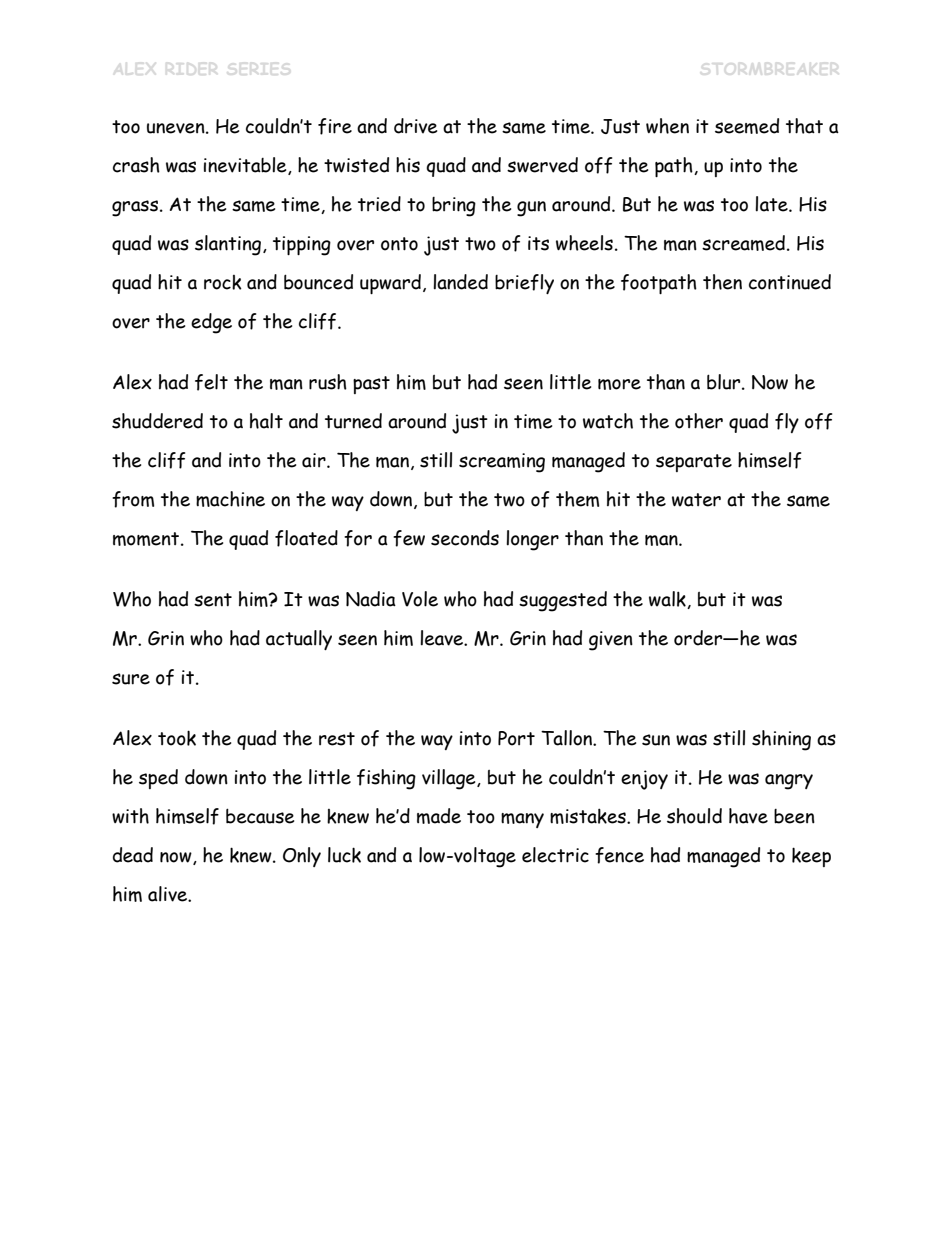 Image resolution: width=952 pixels, height=1233 pixels. Describe the element at coordinates (747, 126) in the screenshot. I see `seemed` at that location.
